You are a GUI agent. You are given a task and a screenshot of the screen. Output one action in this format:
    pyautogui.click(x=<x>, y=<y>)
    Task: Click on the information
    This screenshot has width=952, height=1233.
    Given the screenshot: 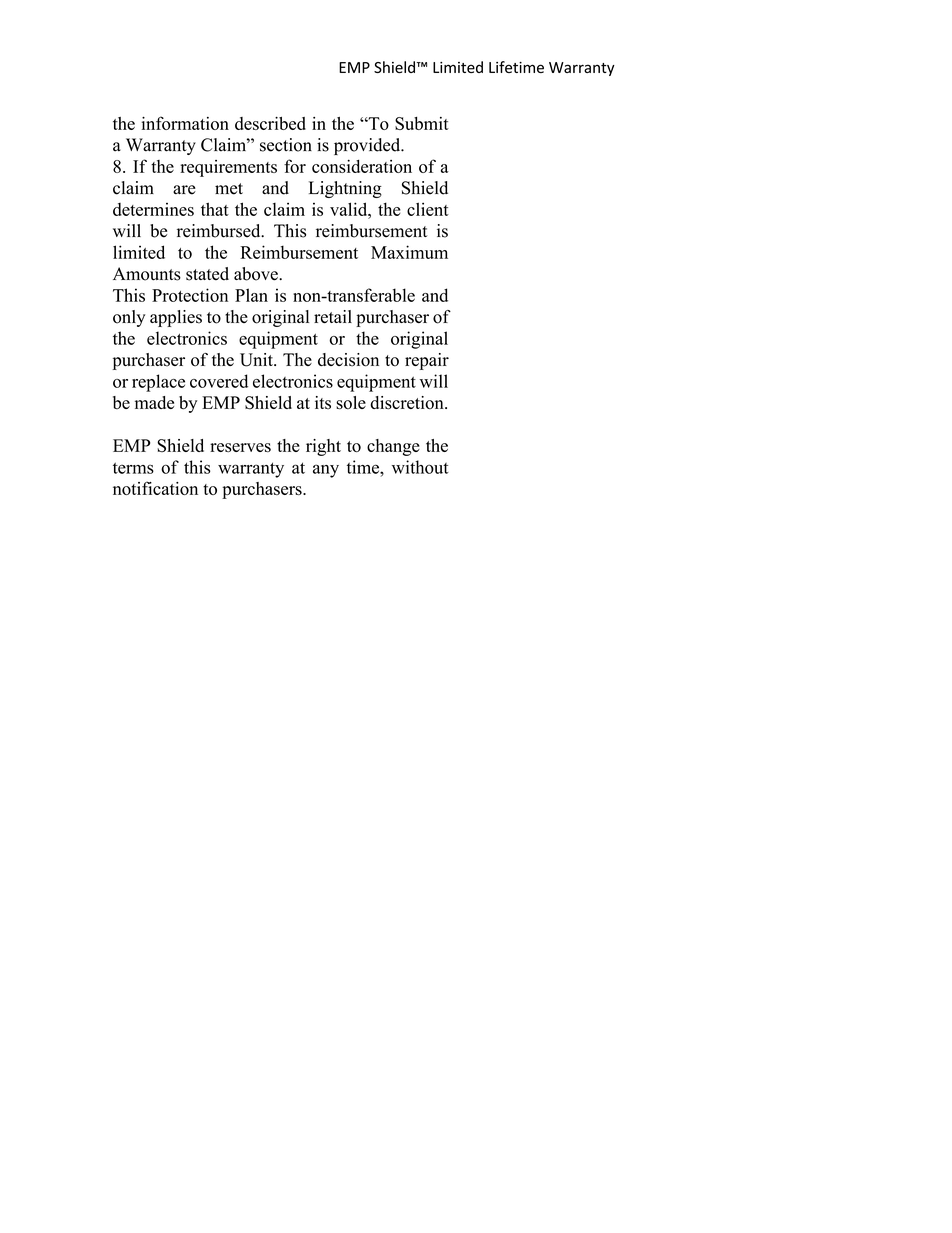 What is the action you would take?
    pyautogui.click(x=185, y=123)
